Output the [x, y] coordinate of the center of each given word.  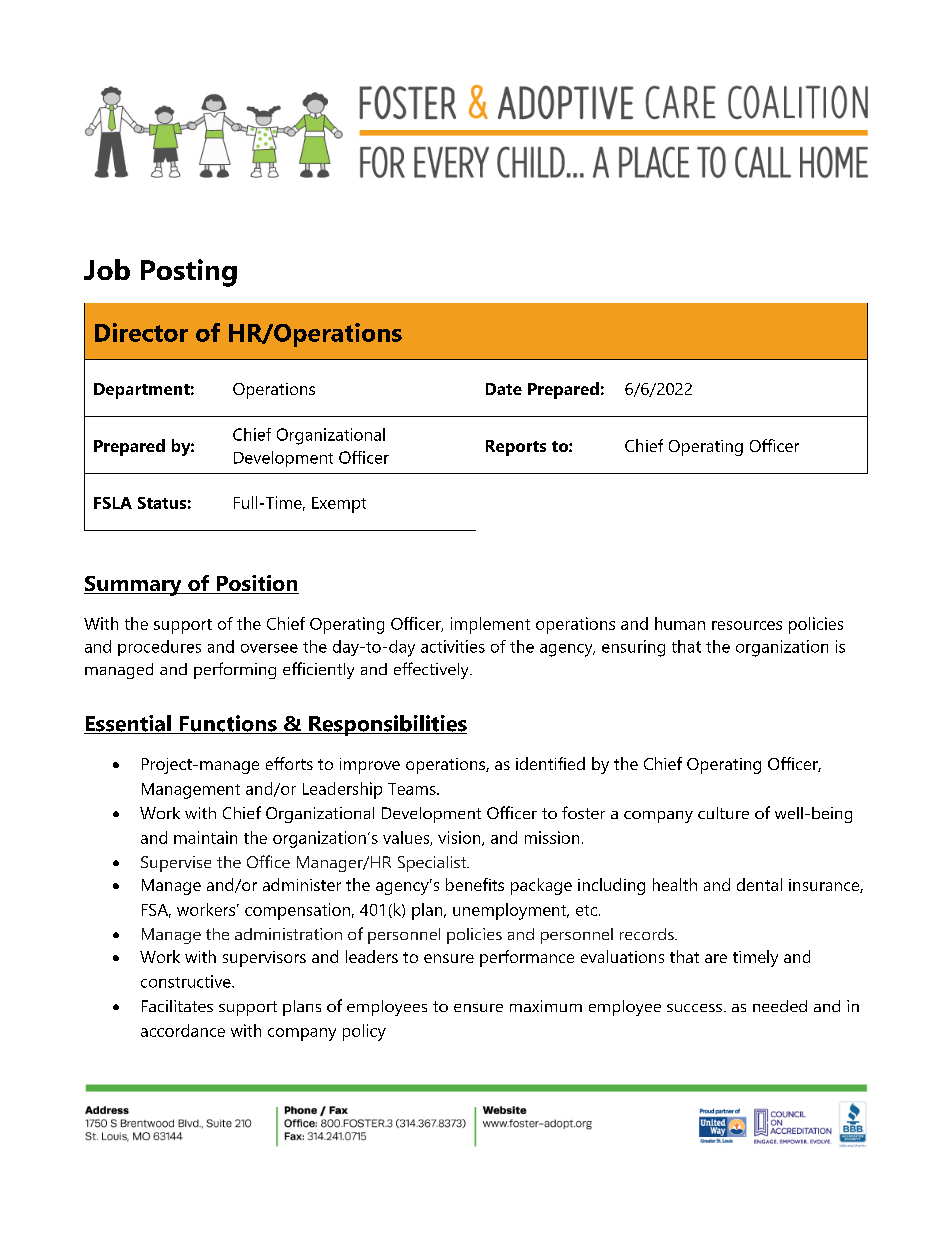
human [680, 623]
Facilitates [177, 1006]
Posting [189, 273]
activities [453, 646]
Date [504, 389]
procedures [159, 648]
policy [364, 1032]
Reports [516, 448]
